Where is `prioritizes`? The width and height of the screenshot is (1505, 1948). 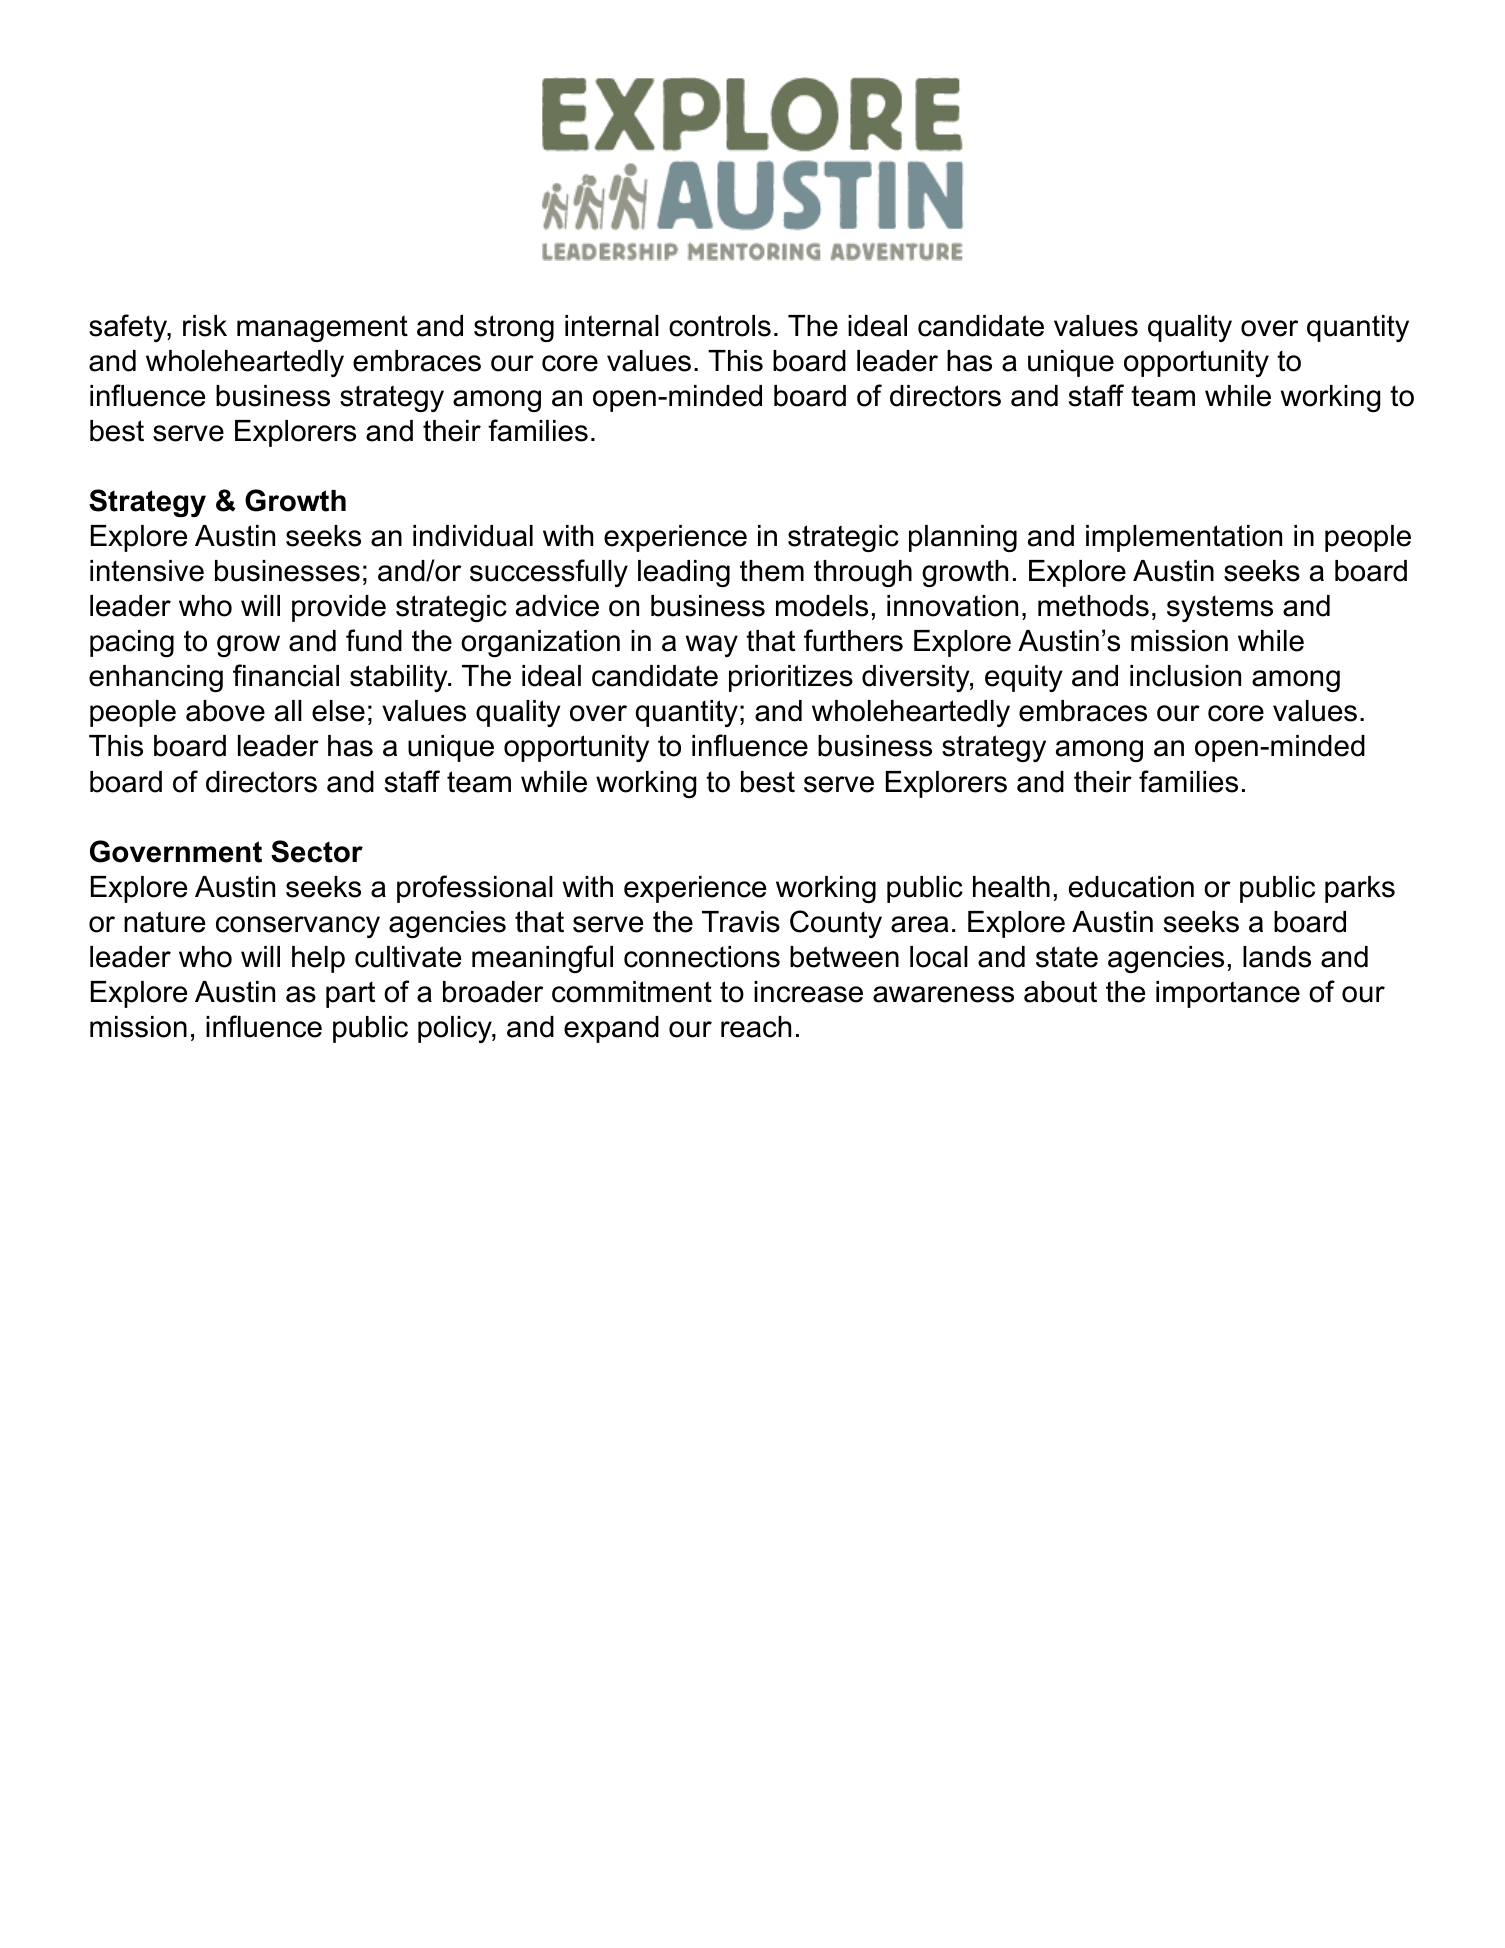 prioritizes is located at coordinates (791, 678).
